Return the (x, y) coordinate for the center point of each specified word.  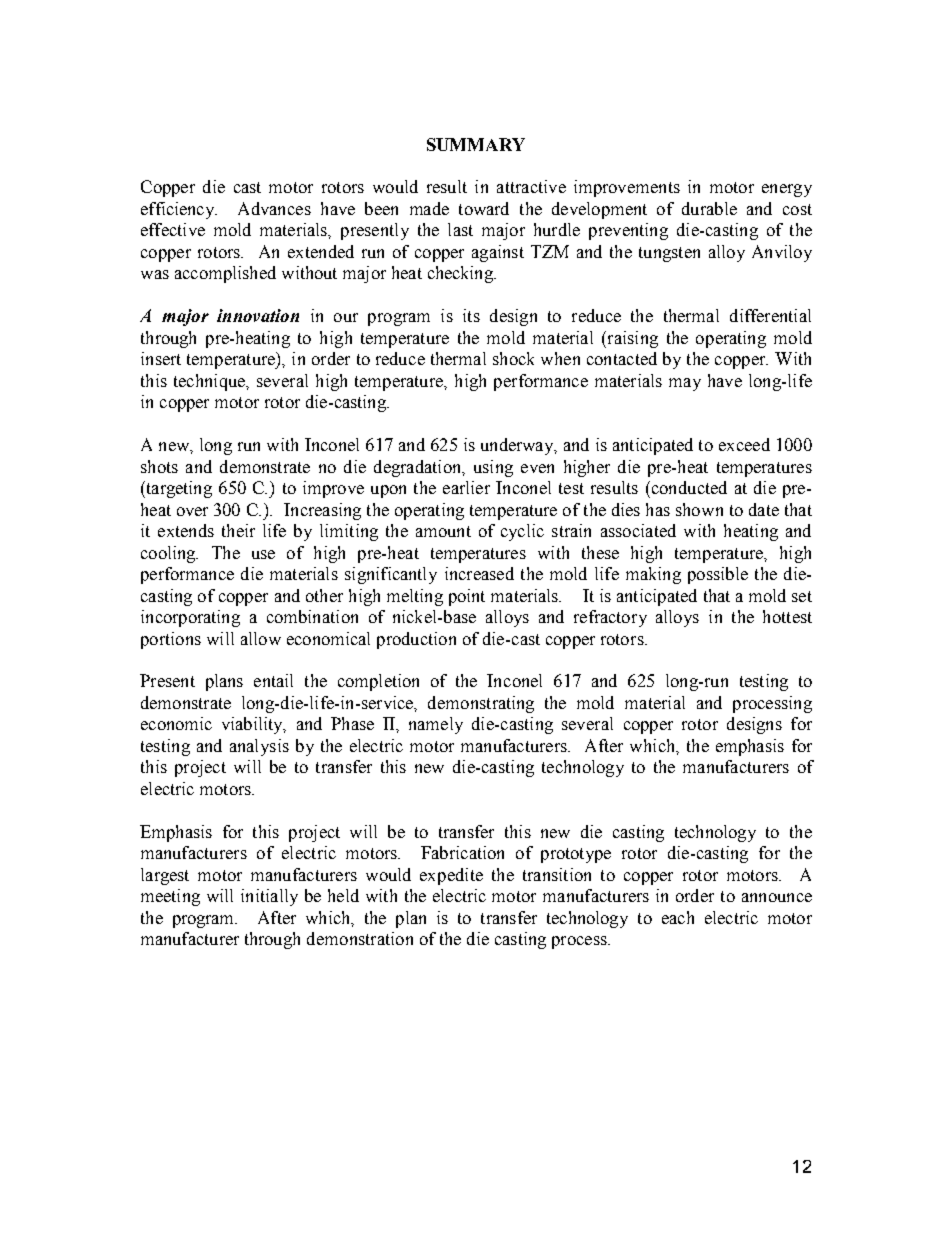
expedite (451, 876)
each (678, 917)
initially (269, 897)
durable (709, 208)
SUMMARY (476, 144)
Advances (274, 208)
